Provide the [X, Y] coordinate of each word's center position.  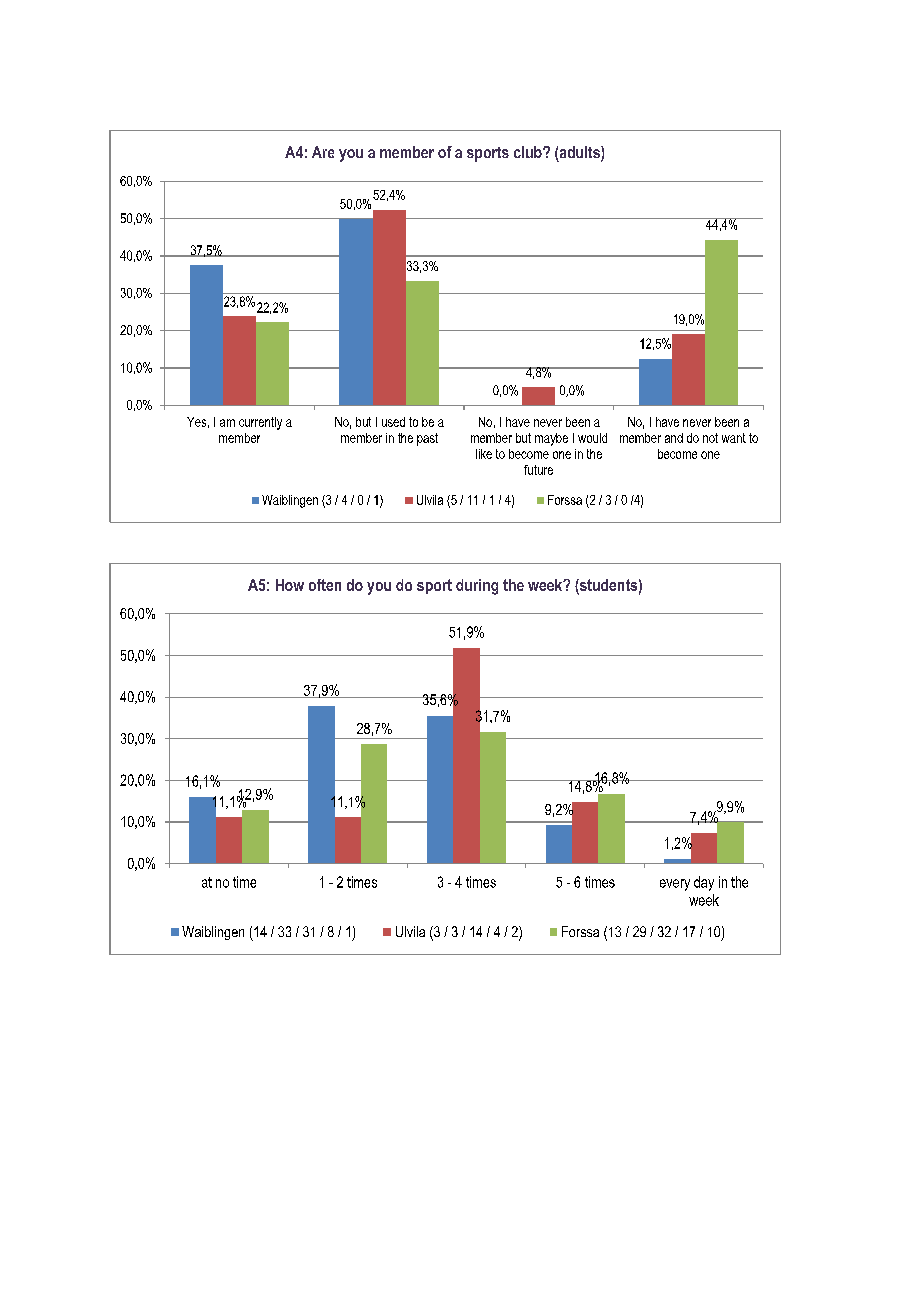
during [477, 587]
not [710, 438]
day [704, 883]
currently [260, 423]
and [674, 438]
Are [323, 152]
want [734, 438]
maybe [551, 439]
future [538, 470]
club [529, 152]
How [290, 585]
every [675, 885]
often [325, 585]
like [484, 454]
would [592, 438]
